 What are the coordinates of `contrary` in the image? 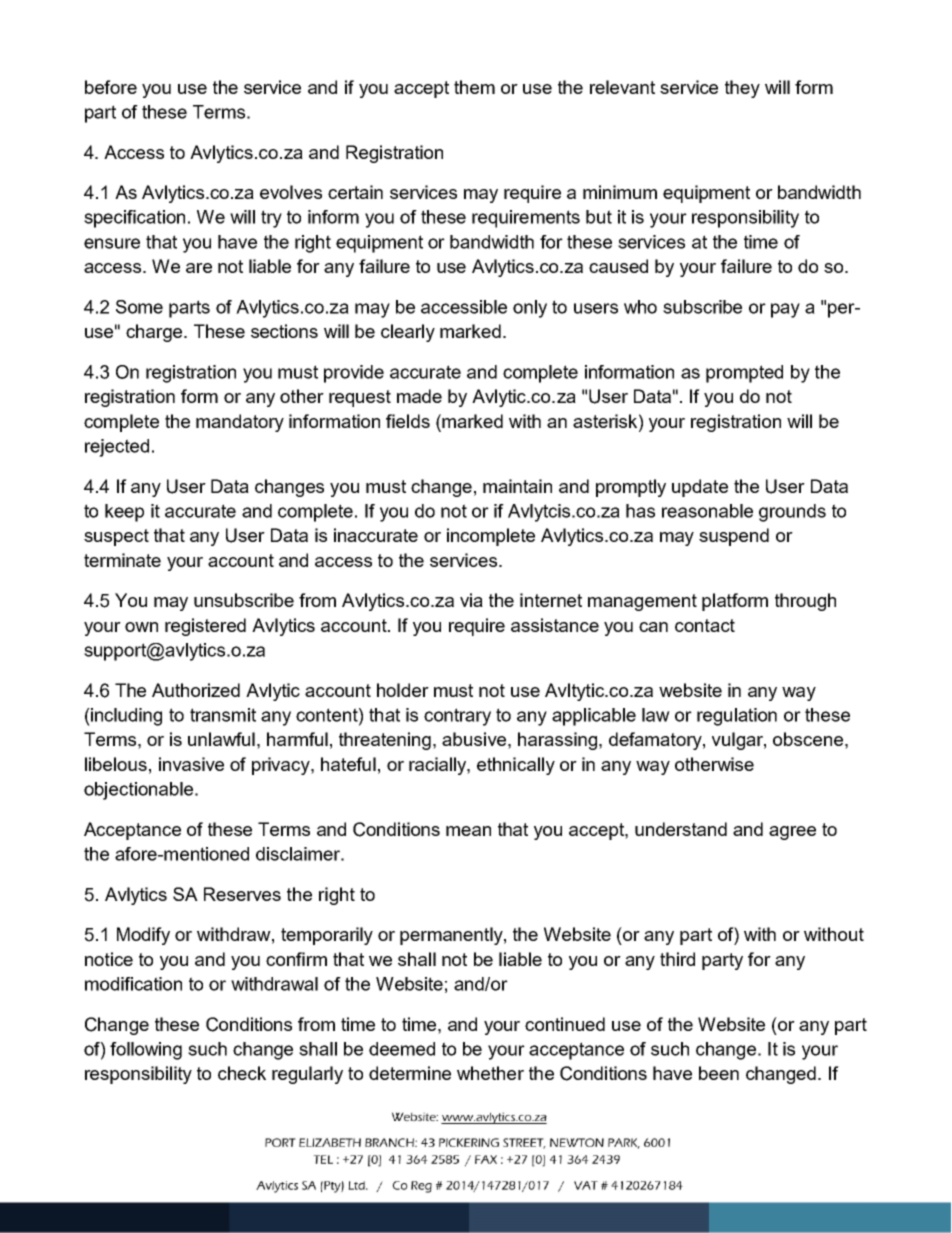 It's located at (457, 717).
